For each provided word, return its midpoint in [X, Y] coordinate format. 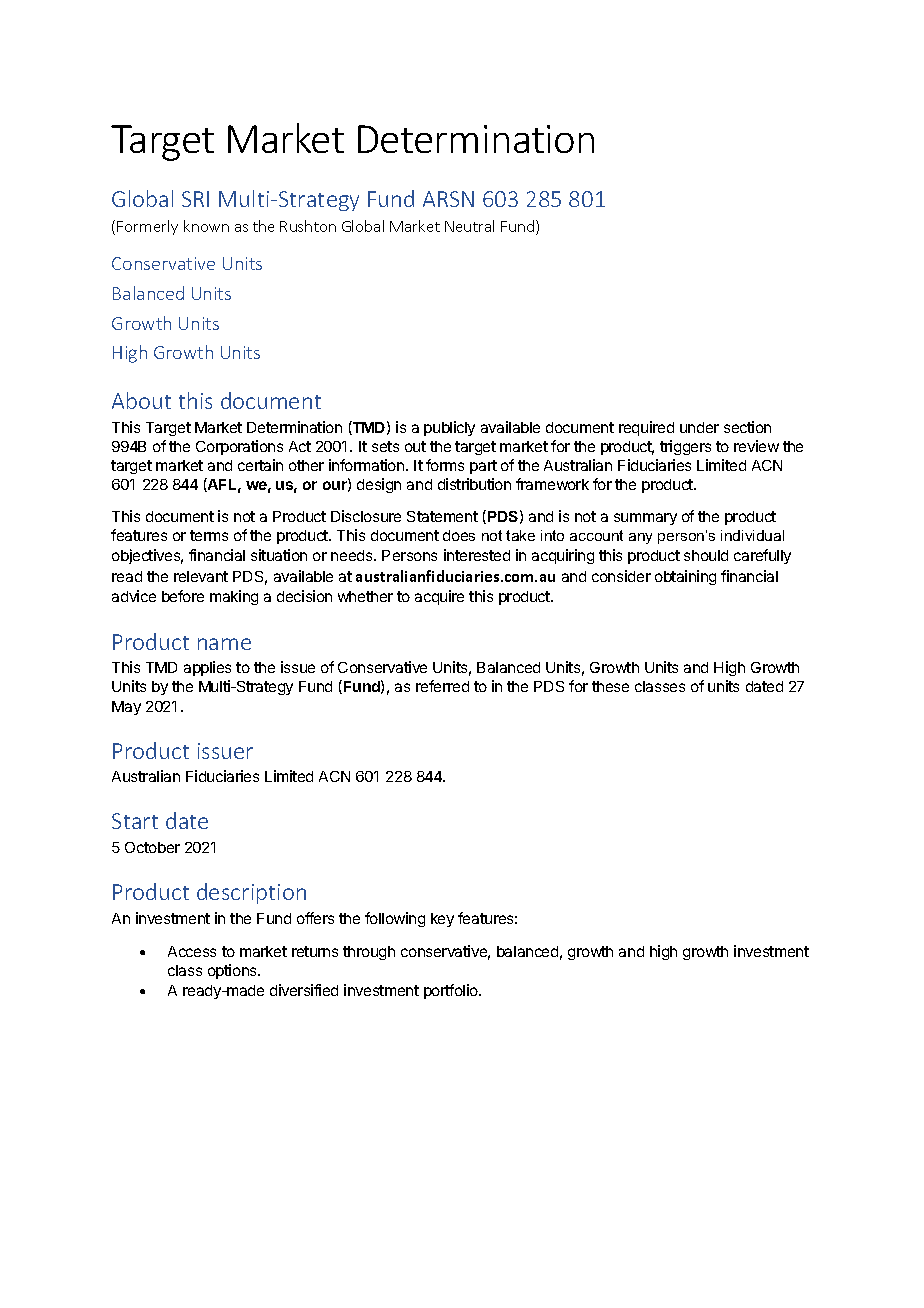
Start [135, 821]
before [183, 596]
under [699, 427]
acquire [439, 597]
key [442, 920]
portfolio [452, 991]
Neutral [469, 226]
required [646, 428]
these [610, 686]
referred [442, 686]
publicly [449, 428]
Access [192, 951]
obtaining [685, 577]
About [141, 400]
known [206, 226]
